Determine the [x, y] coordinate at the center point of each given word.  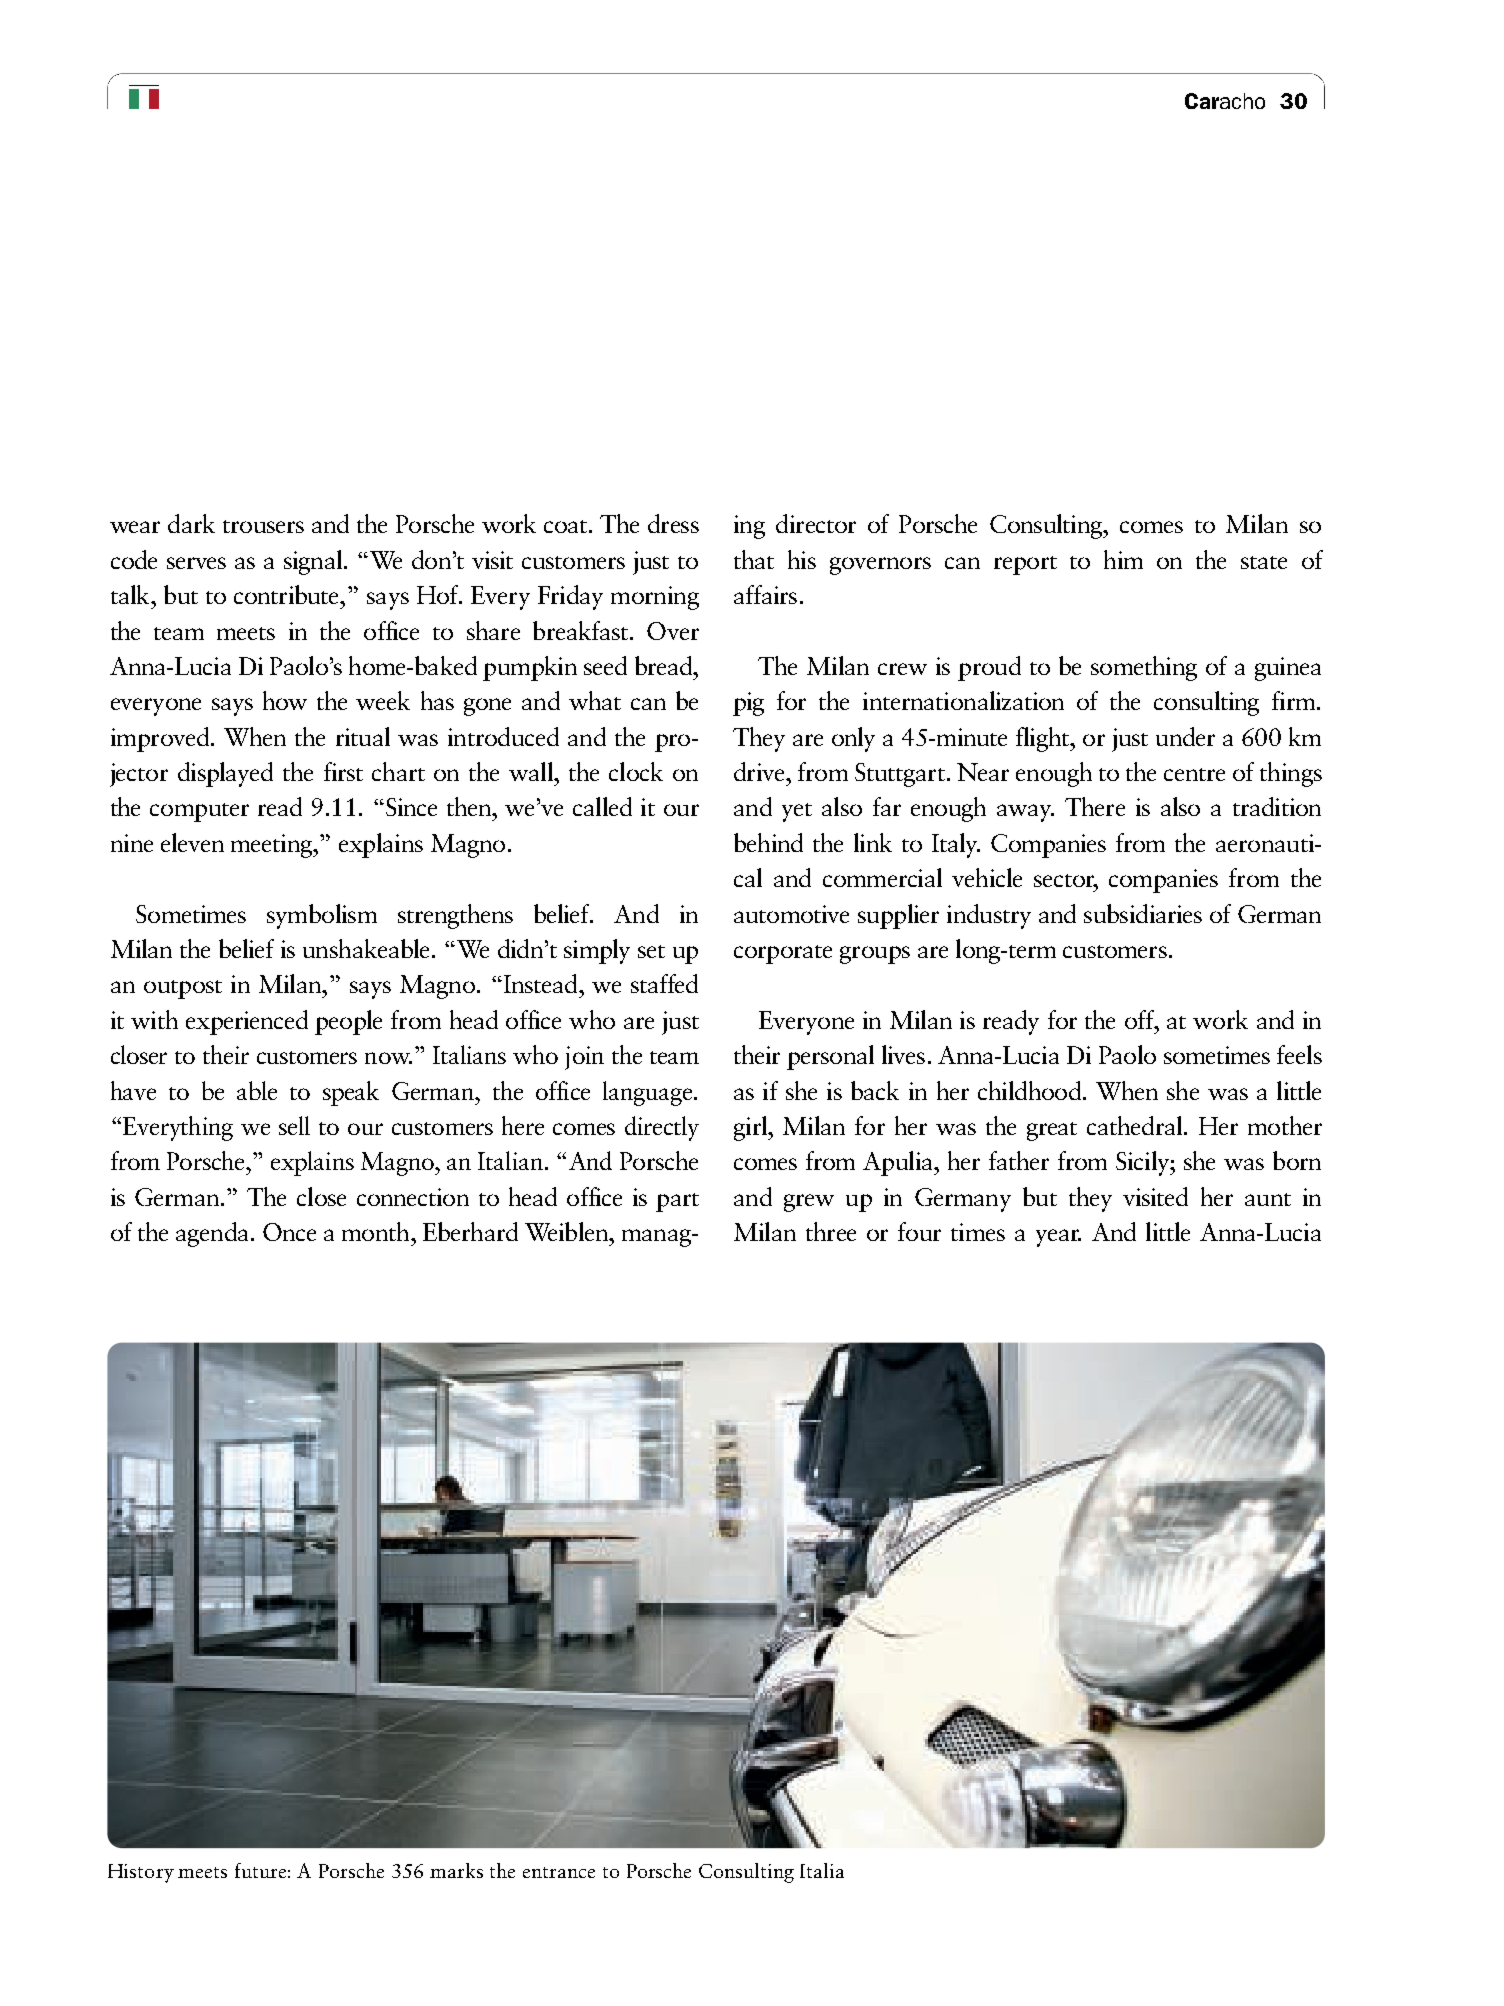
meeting [272, 846]
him [1123, 559]
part [677, 1202]
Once [289, 1232]
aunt [1268, 1199]
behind [768, 842]
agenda [212, 1234]
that [754, 559]
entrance [559, 1872]
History [141, 1873]
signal [313, 562]
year [1058, 1238]
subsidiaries [1143, 913]
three [831, 1231]
